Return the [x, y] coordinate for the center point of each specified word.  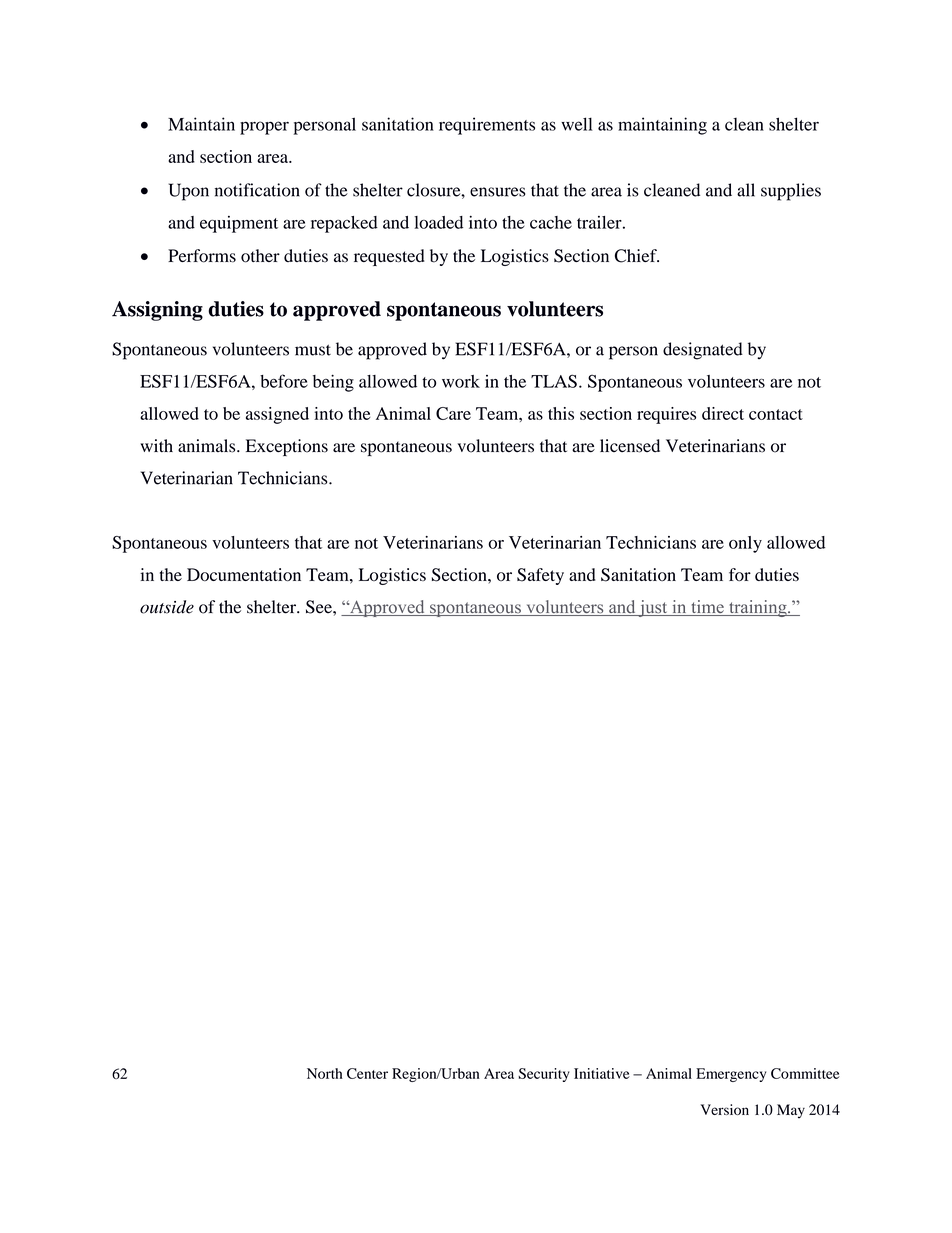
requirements [487, 126]
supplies [791, 192]
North [325, 1073]
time [707, 608]
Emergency [731, 1075]
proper [264, 128]
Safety [540, 576]
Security [544, 1075]
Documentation [244, 574]
